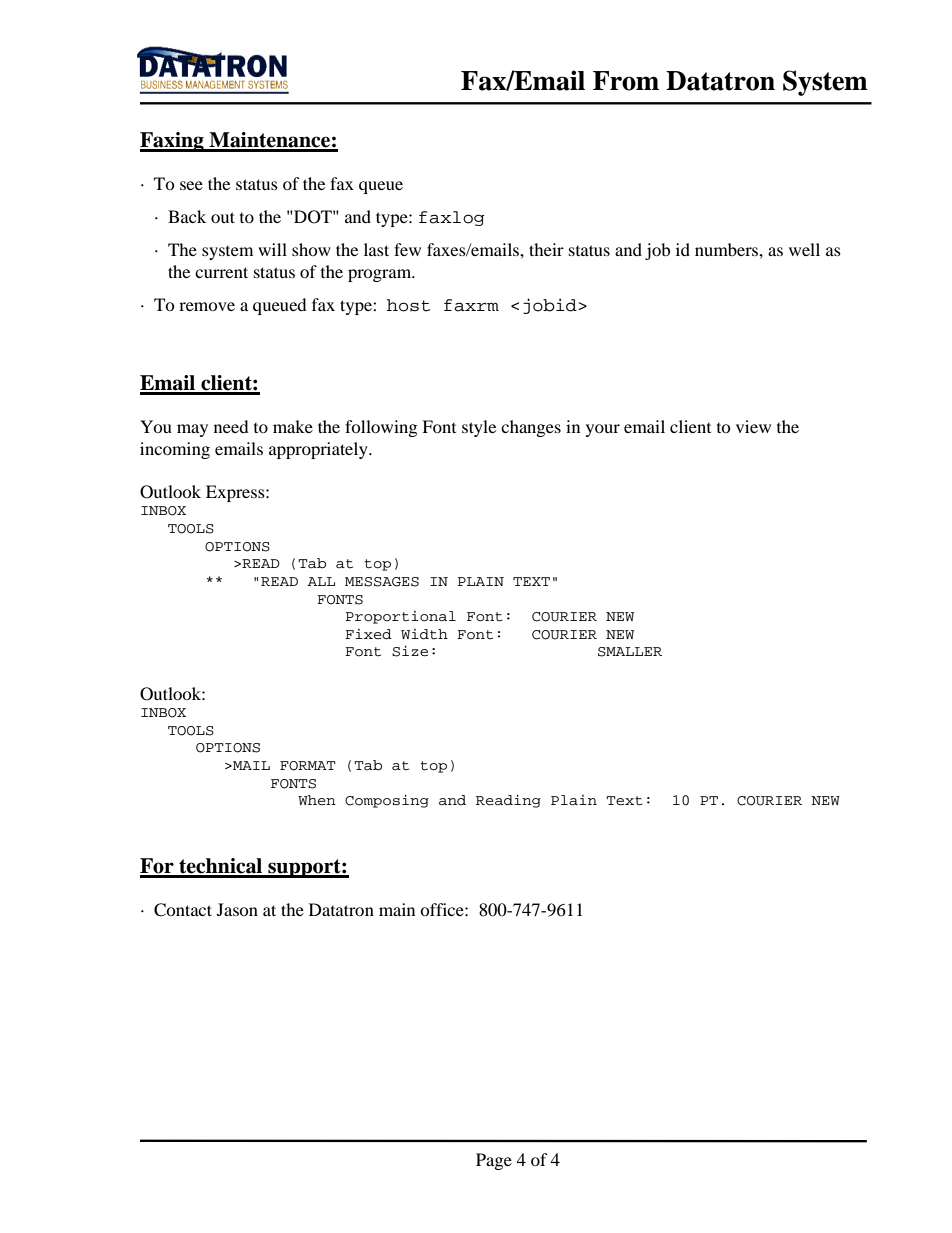  I want to click on From, so click(626, 81).
